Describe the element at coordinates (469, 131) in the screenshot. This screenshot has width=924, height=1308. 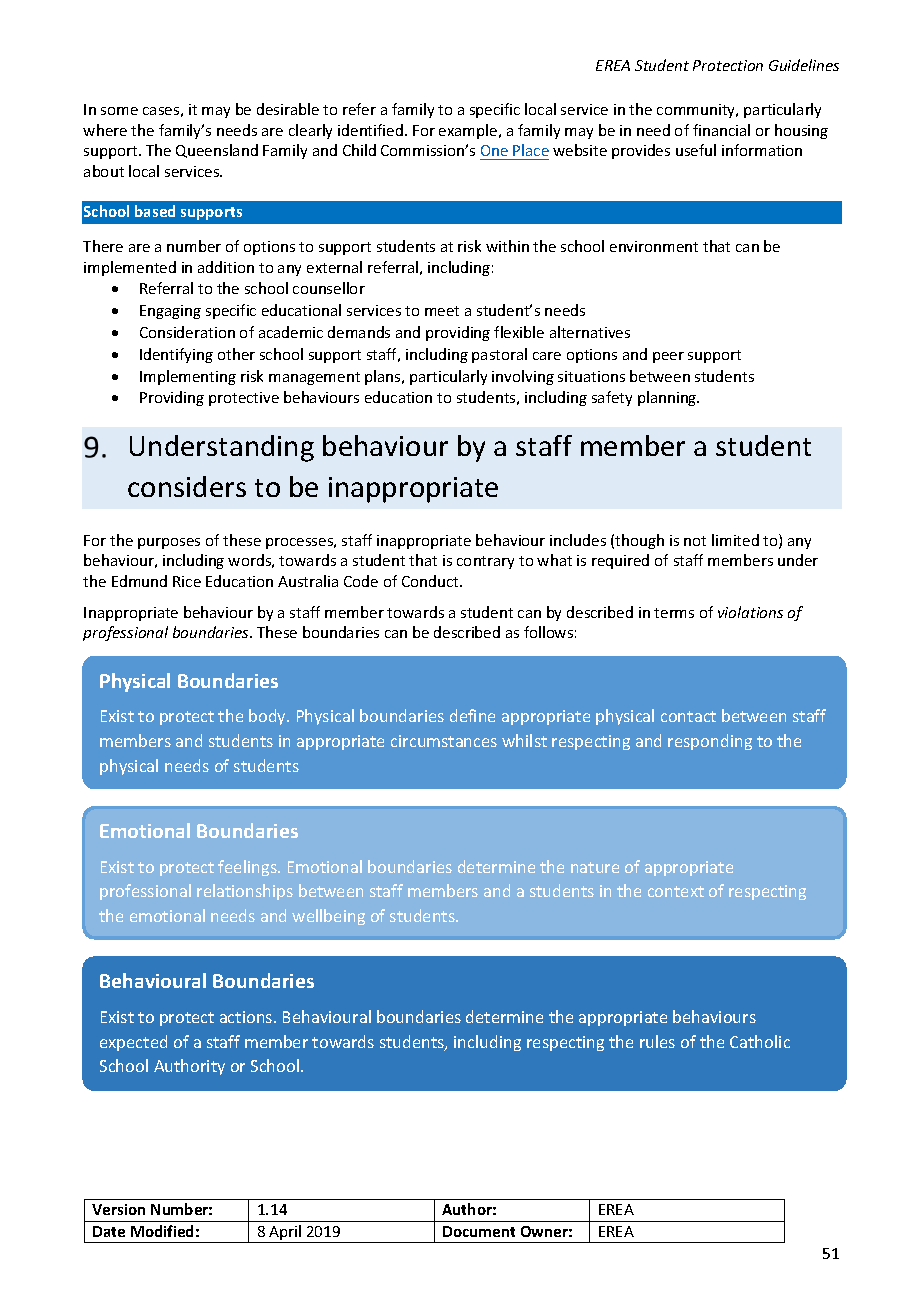
I see `example` at that location.
